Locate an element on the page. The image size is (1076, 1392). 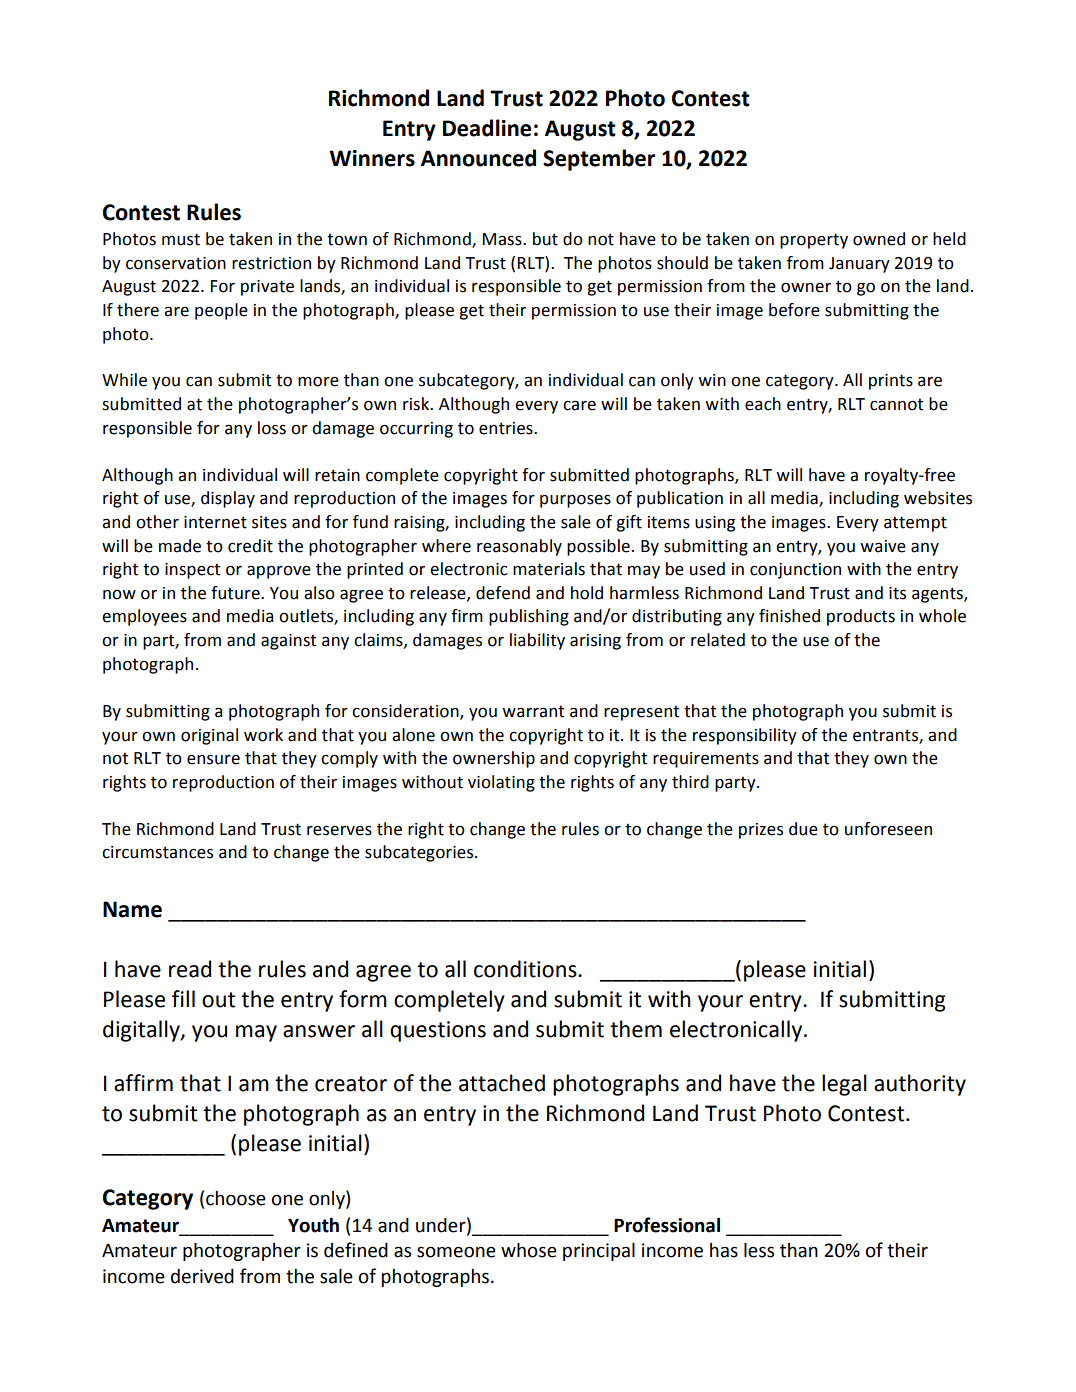
reasonably is located at coordinates (519, 547).
